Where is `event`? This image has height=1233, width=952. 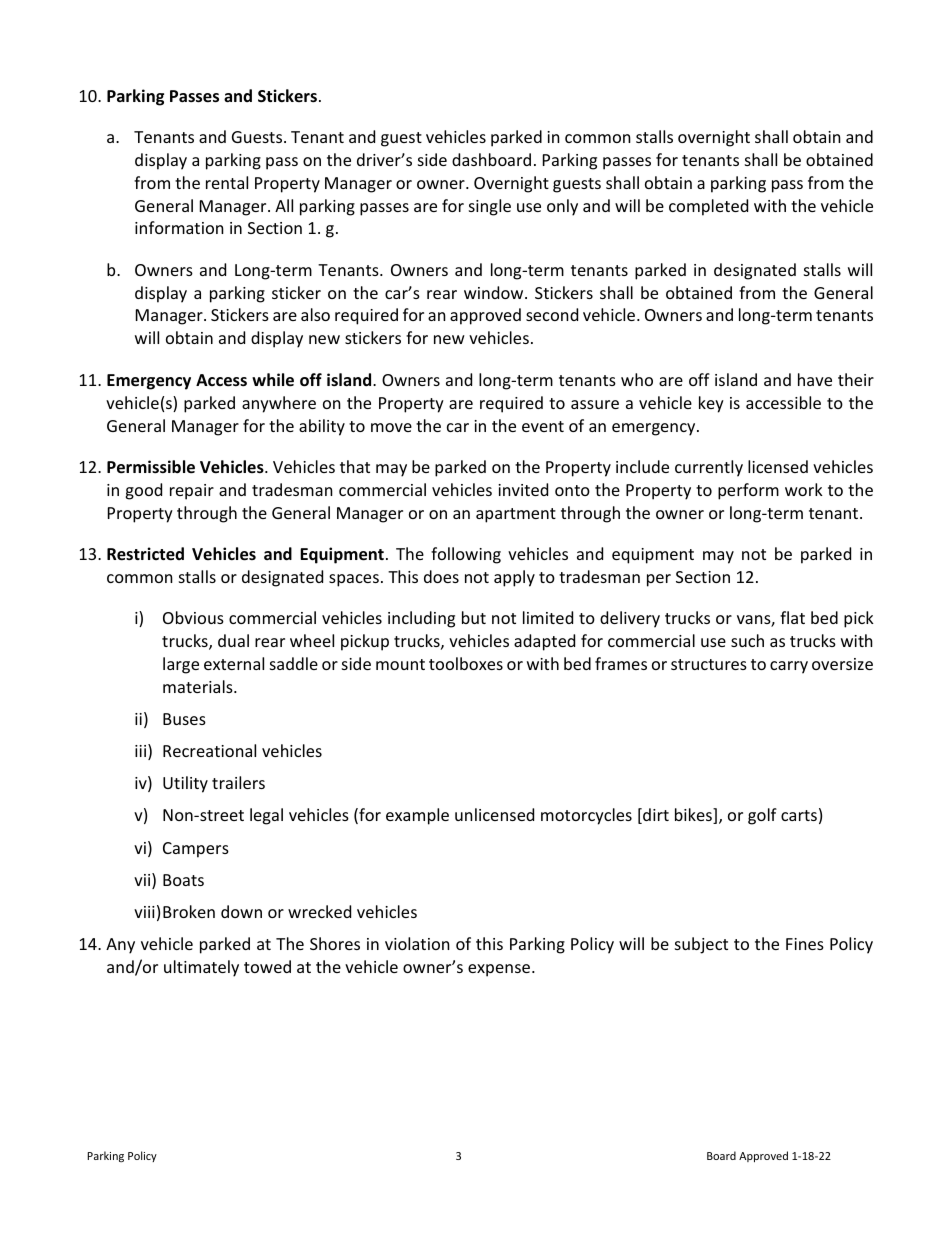 event is located at coordinates (543, 426).
